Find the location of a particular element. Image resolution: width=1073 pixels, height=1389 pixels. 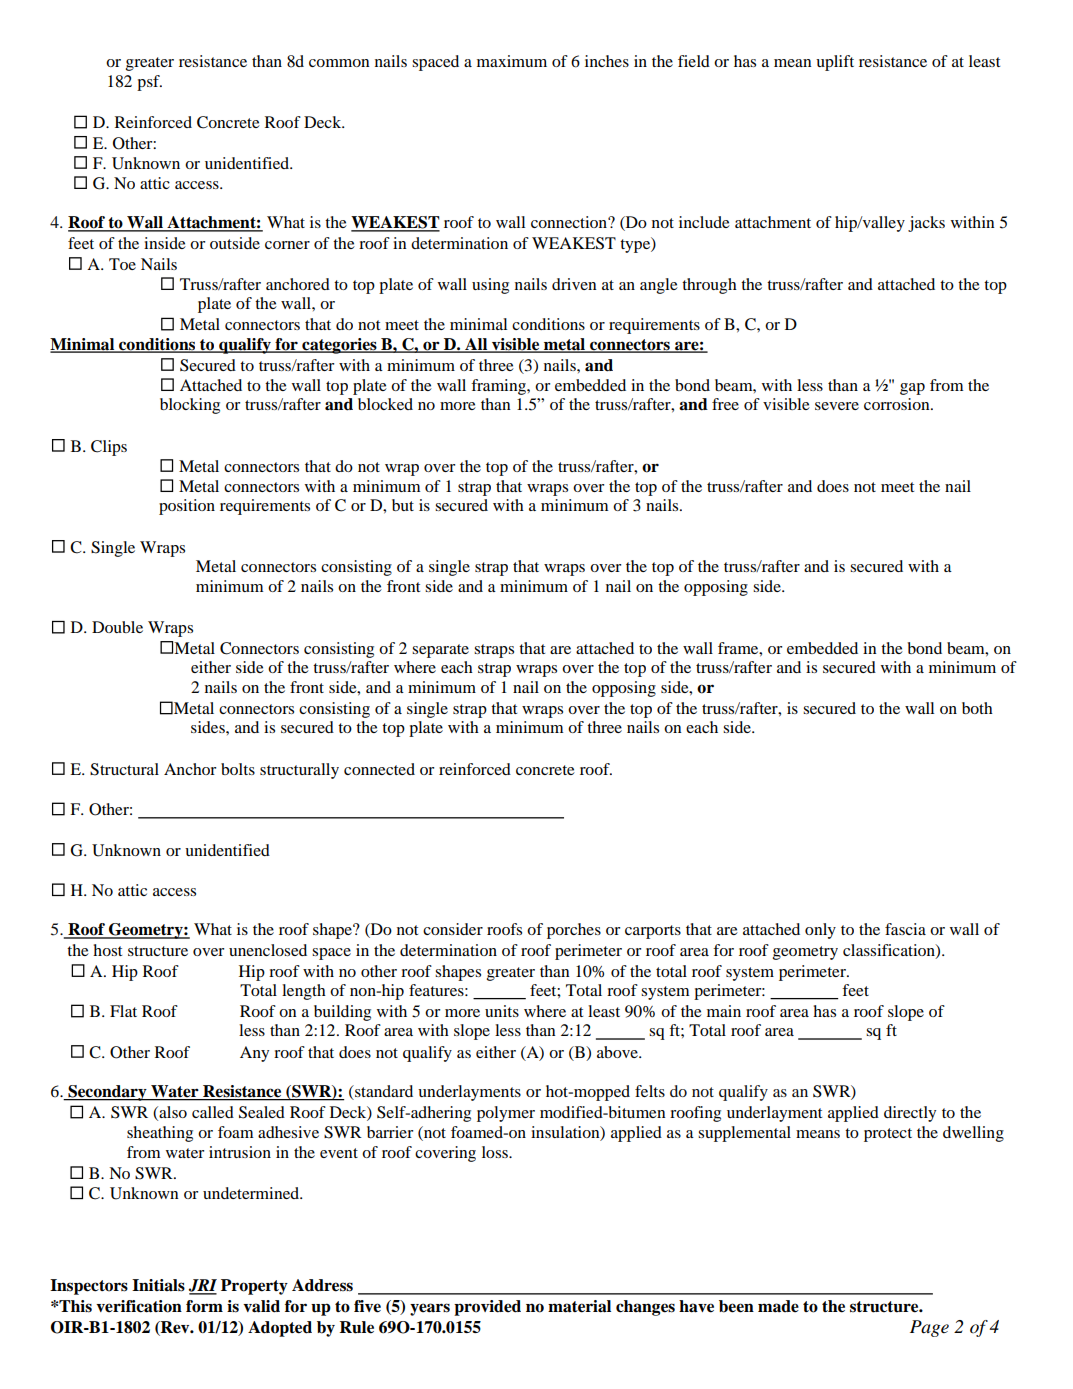

position is located at coordinates (187, 507).
